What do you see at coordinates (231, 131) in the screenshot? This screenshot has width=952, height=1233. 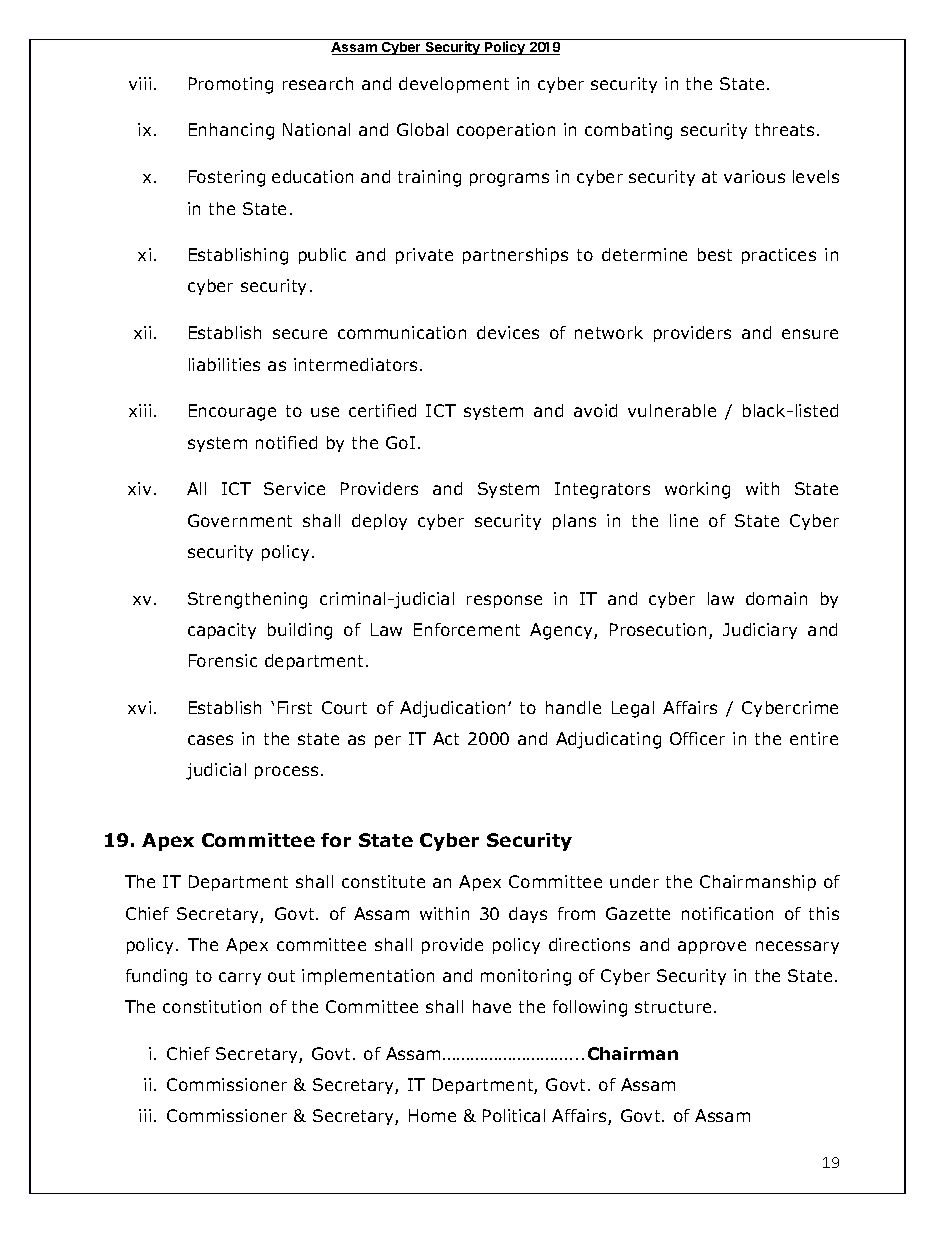 I see `Enhancing` at bounding box center [231, 131].
